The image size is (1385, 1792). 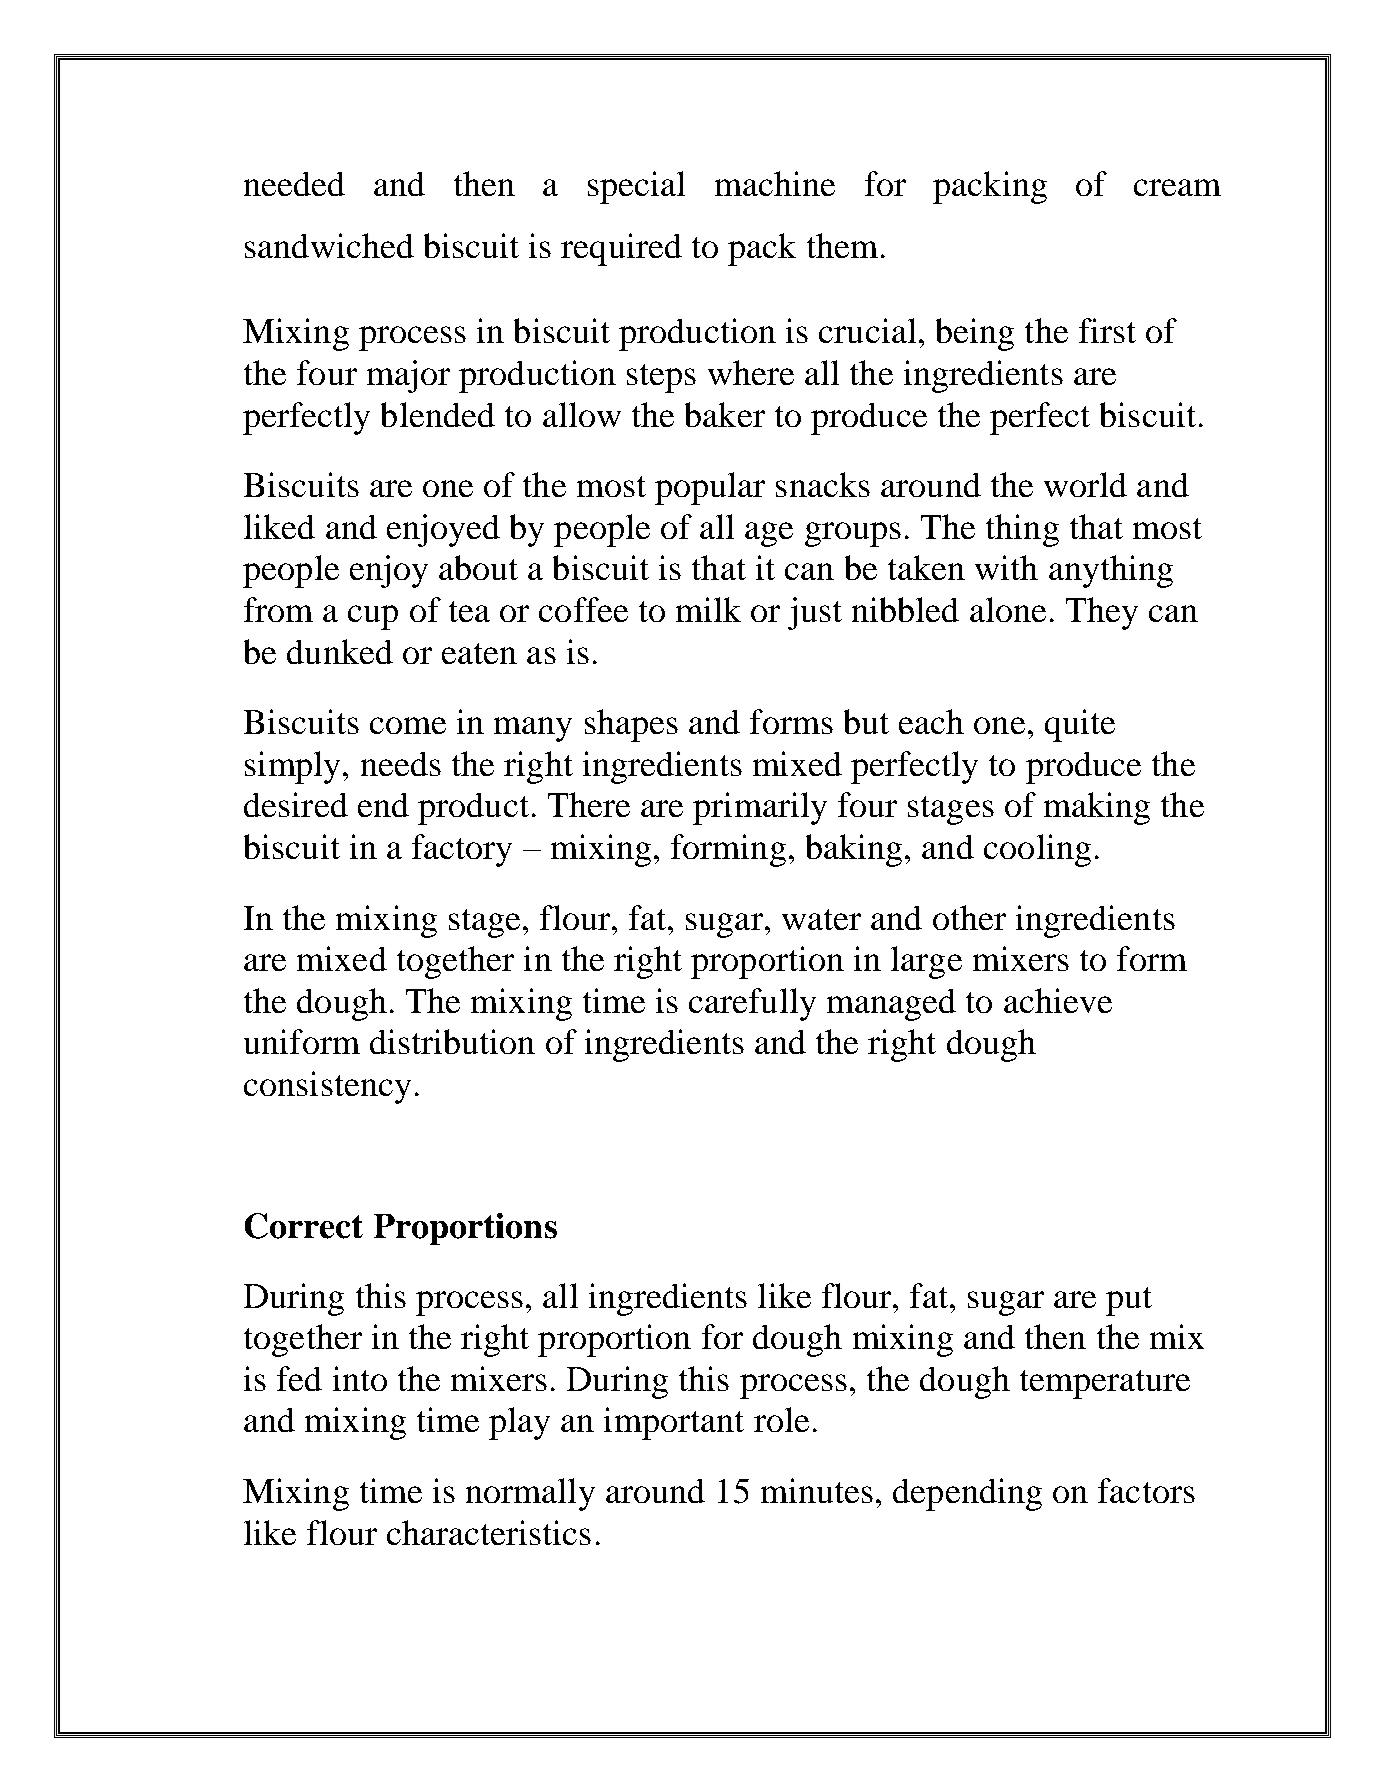 What do you see at coordinates (1177, 187) in the page?
I see `cream` at bounding box center [1177, 187].
